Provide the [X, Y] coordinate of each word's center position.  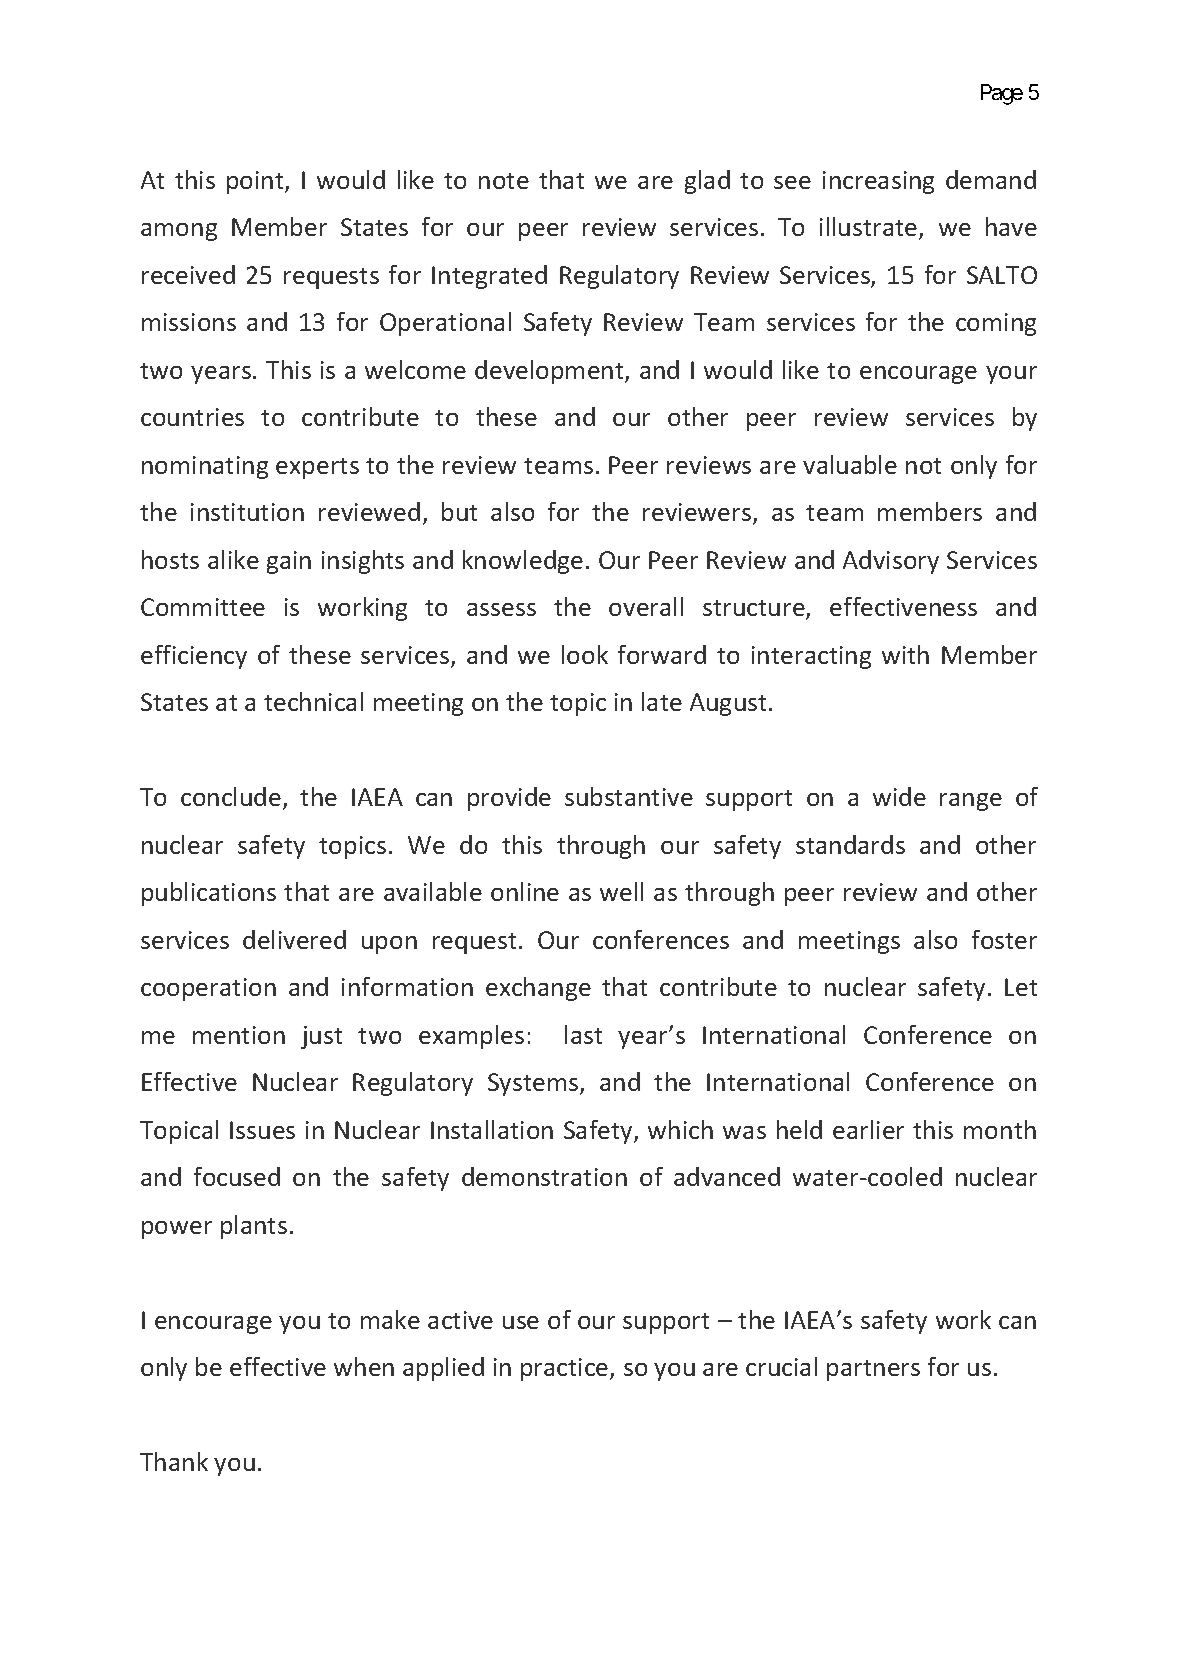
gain [289, 562]
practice [566, 1369]
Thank [174, 1461]
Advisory [891, 562]
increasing [878, 182]
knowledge [523, 562]
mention [239, 1035]
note [504, 181]
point [256, 182]
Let [1021, 987]
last [583, 1034]
